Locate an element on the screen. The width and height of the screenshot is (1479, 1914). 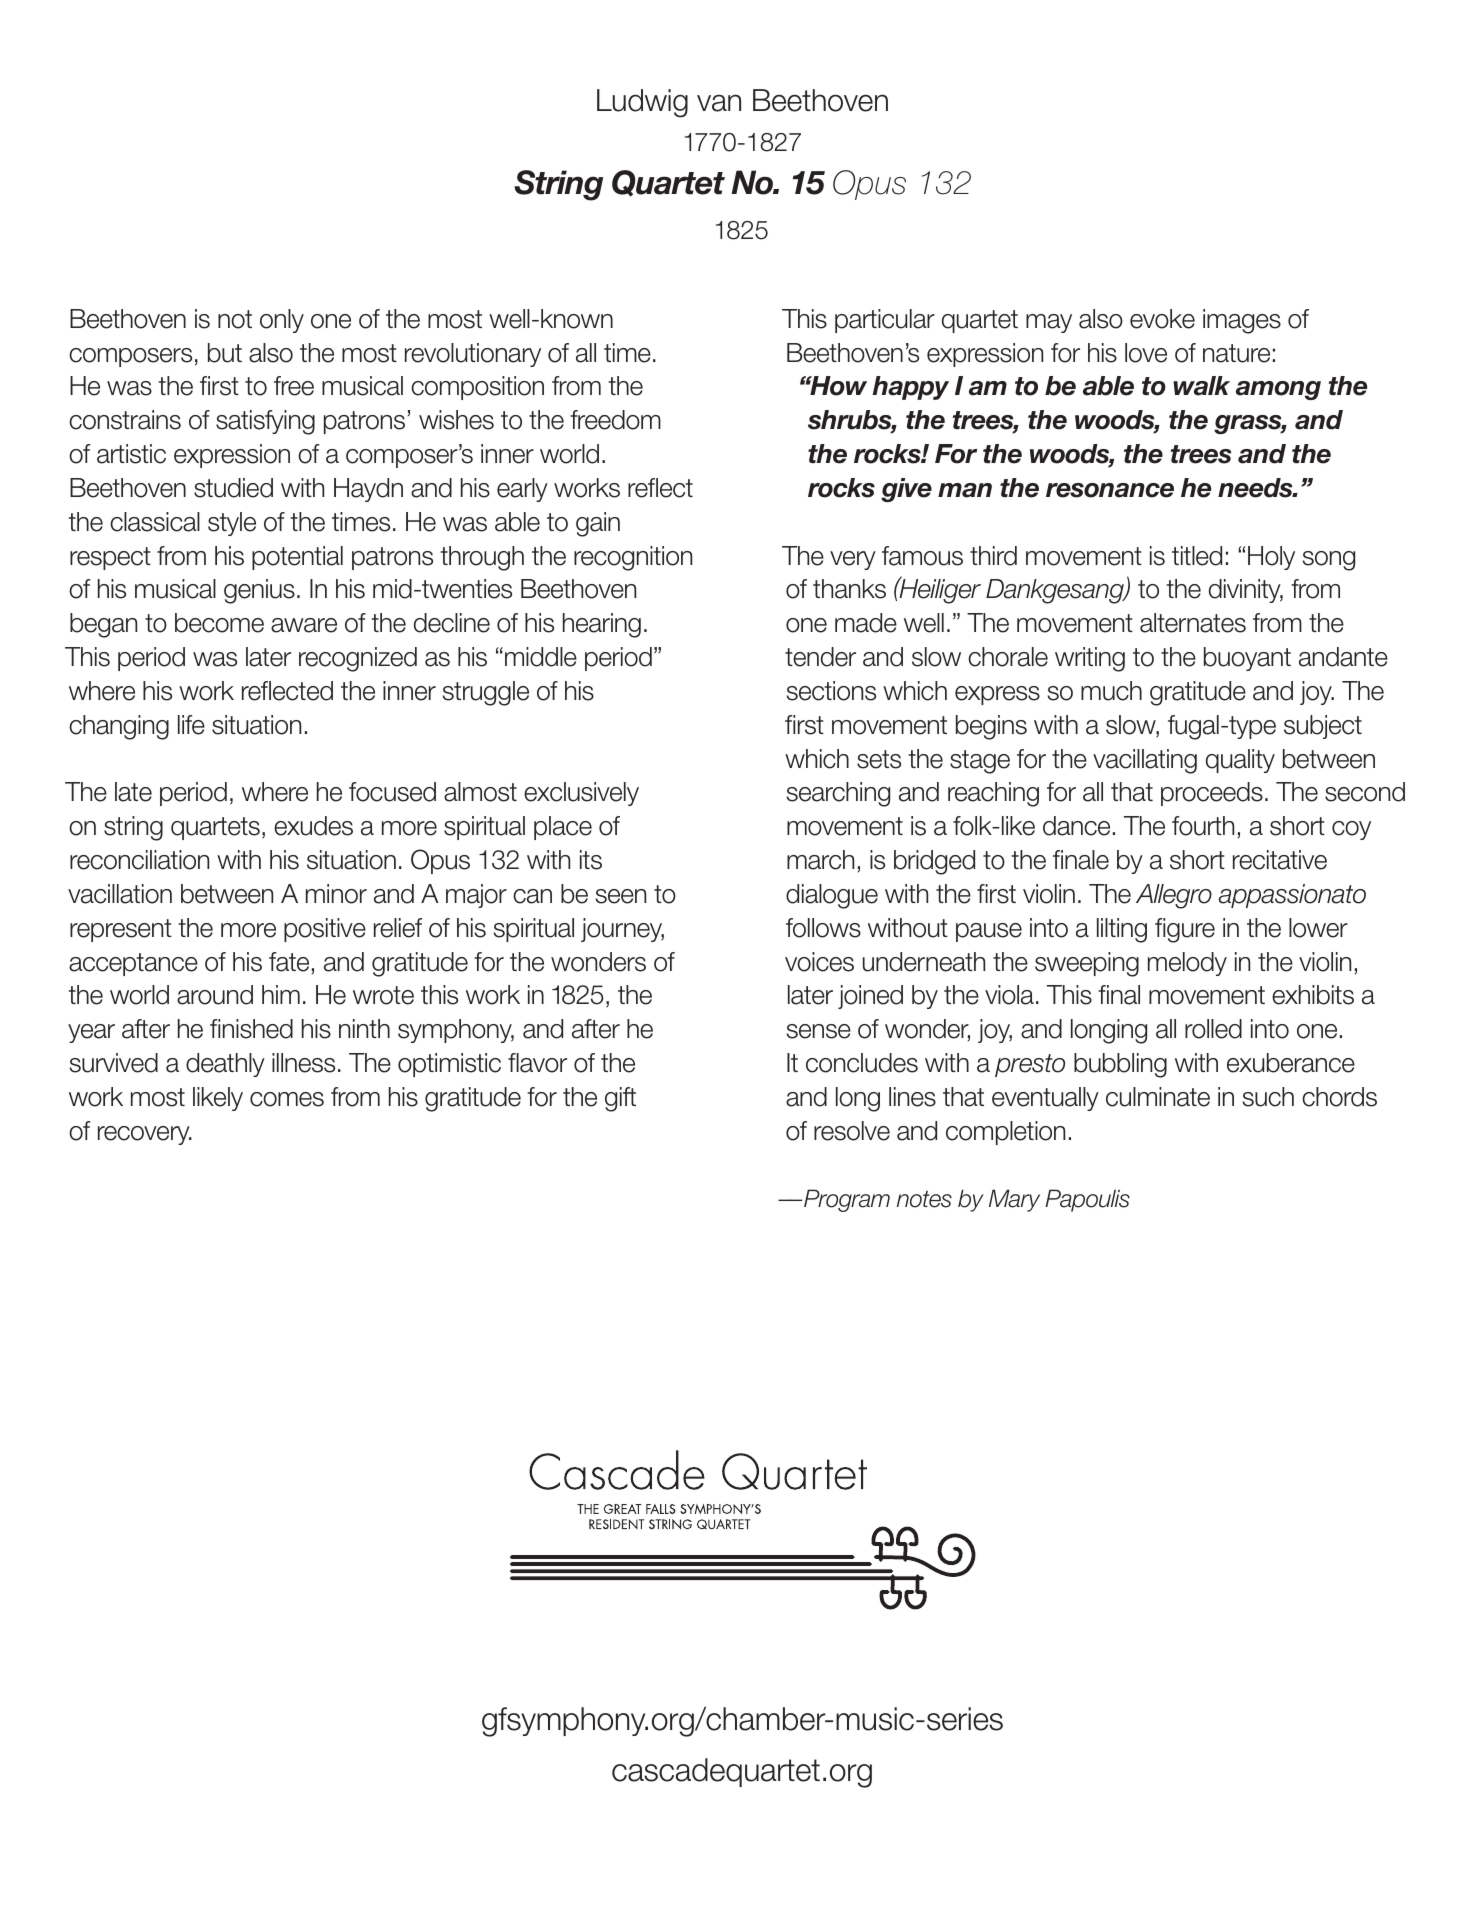
positive is located at coordinates (325, 930).
